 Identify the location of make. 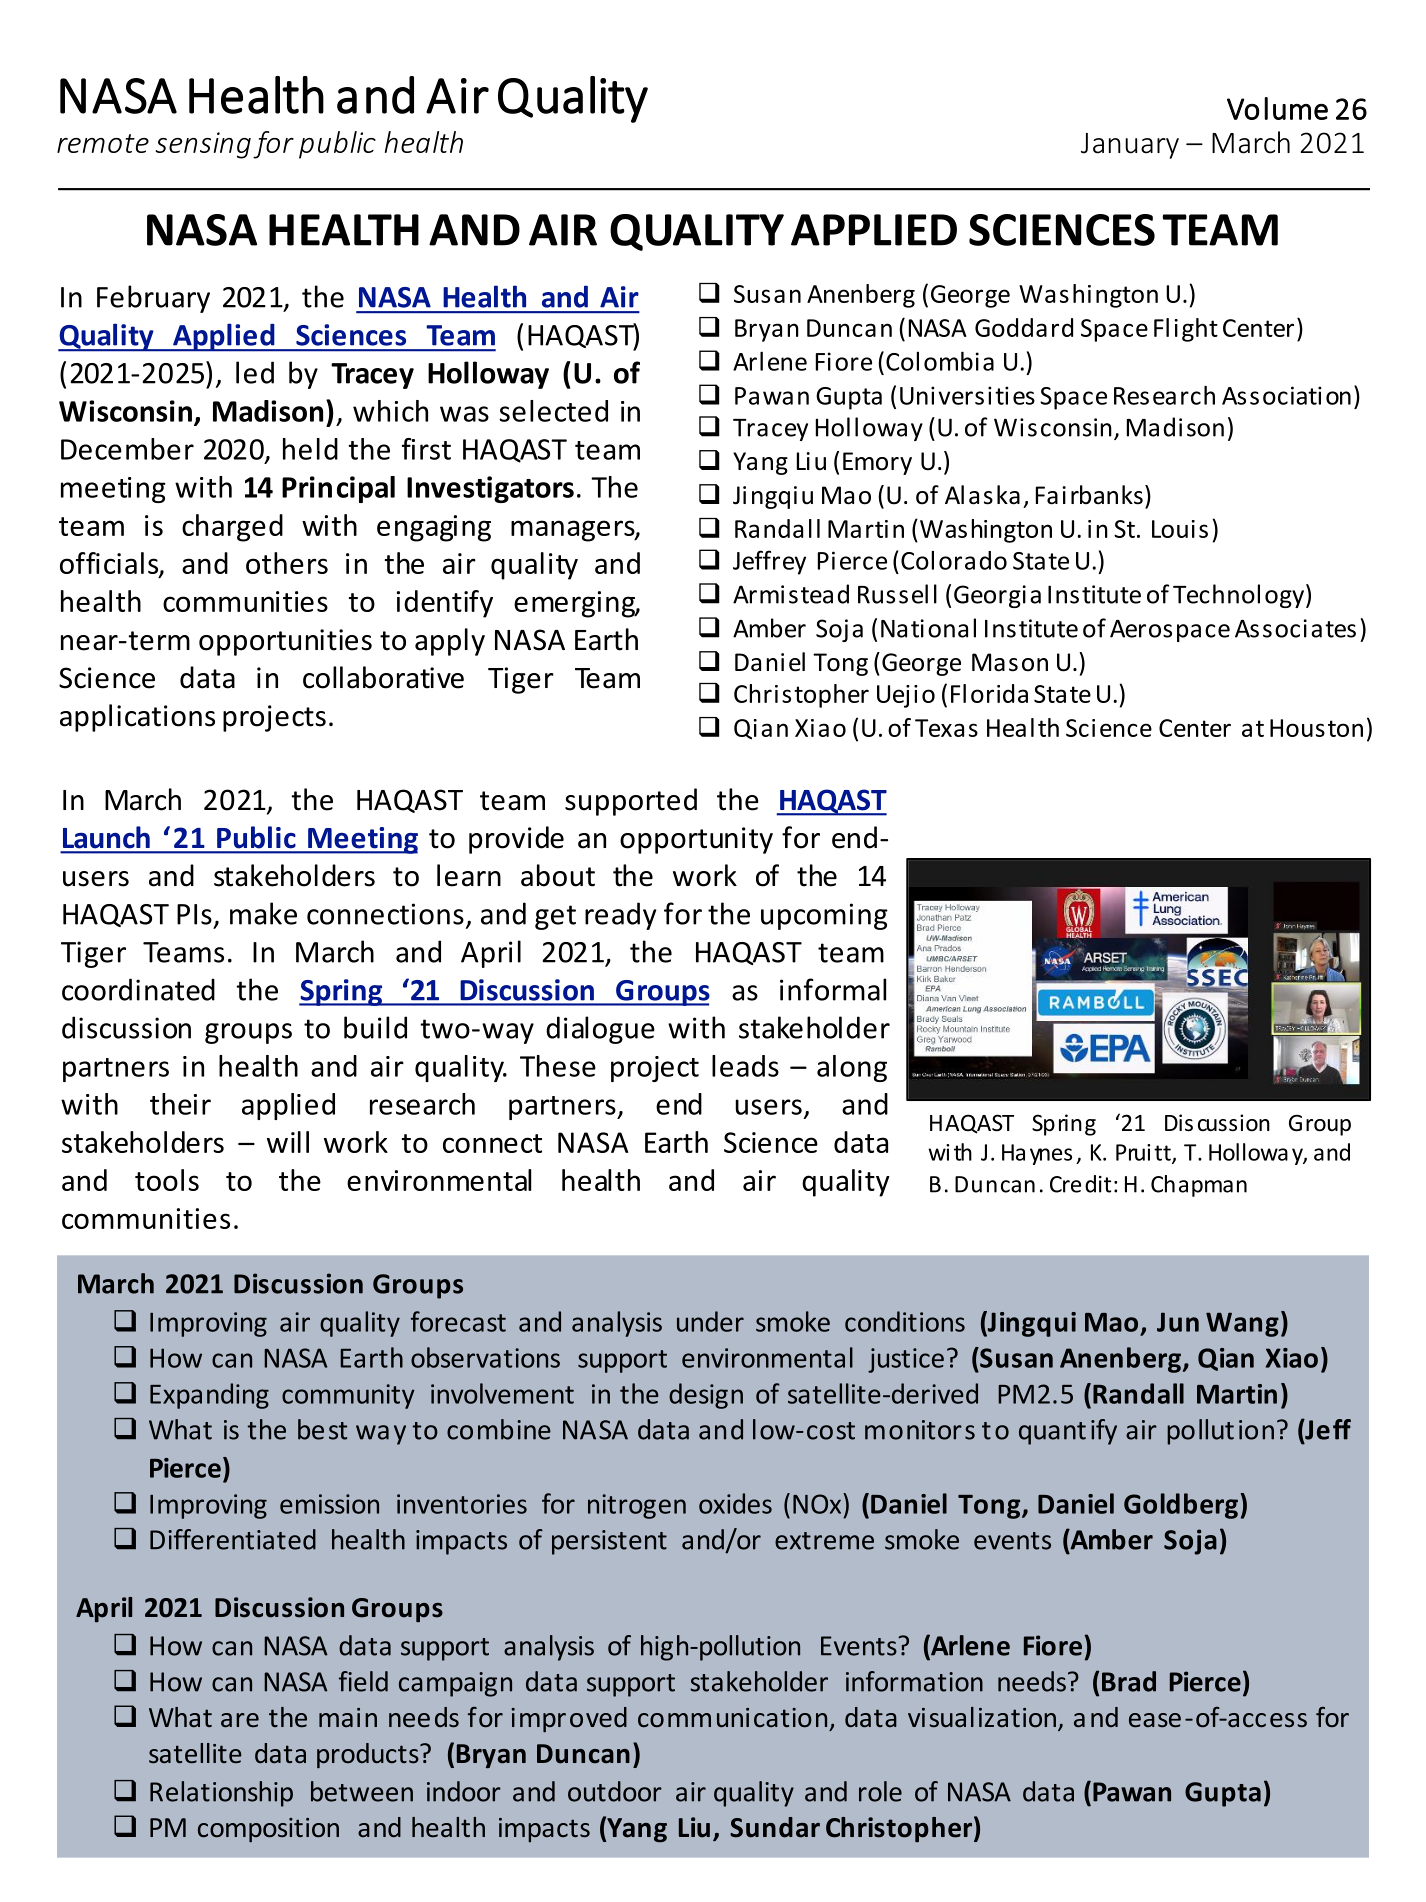
(263, 913).
